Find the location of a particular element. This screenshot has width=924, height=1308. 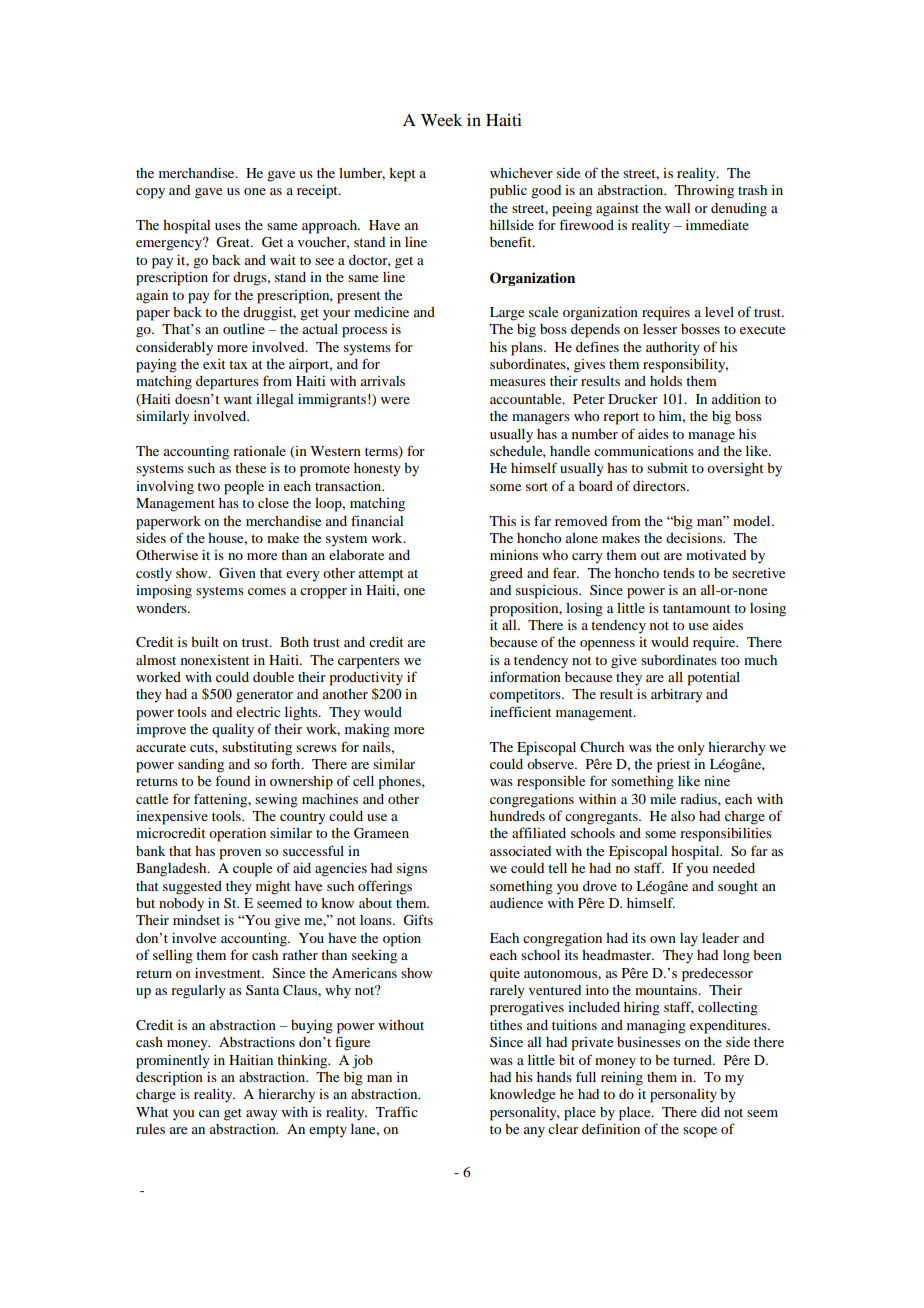

departures is located at coordinates (227, 383).
